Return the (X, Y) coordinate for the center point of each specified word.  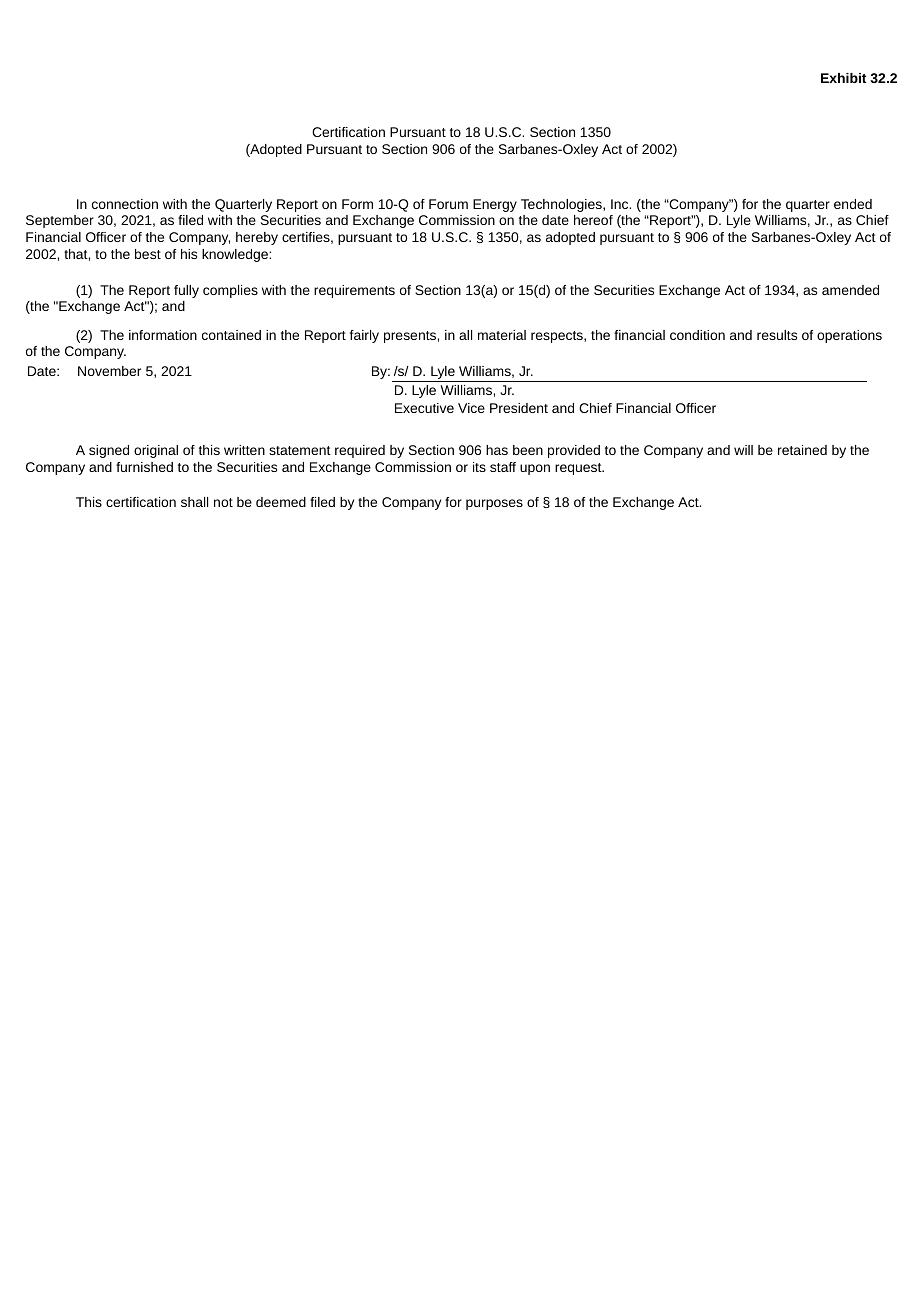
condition (697, 335)
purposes (494, 504)
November (109, 371)
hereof (593, 220)
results (777, 335)
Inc (621, 204)
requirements (354, 291)
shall (194, 502)
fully (186, 291)
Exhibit (844, 78)
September (60, 221)
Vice (471, 408)
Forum (448, 204)
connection (125, 204)
